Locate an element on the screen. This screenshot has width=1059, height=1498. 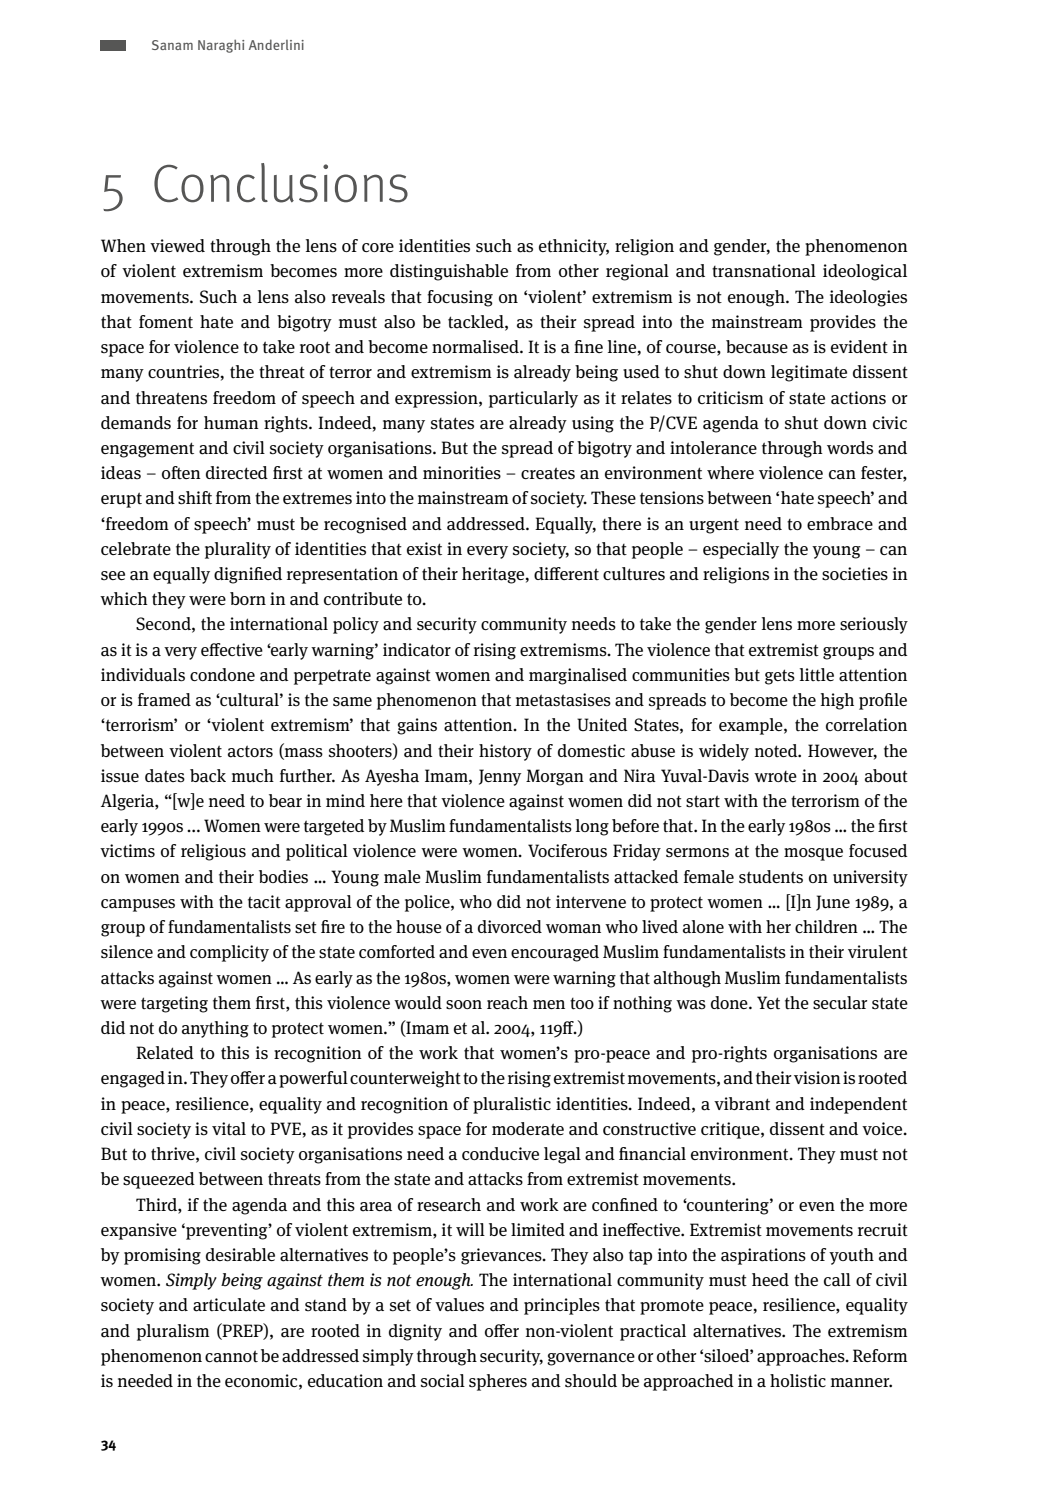
cannot is located at coordinates (231, 1356).
